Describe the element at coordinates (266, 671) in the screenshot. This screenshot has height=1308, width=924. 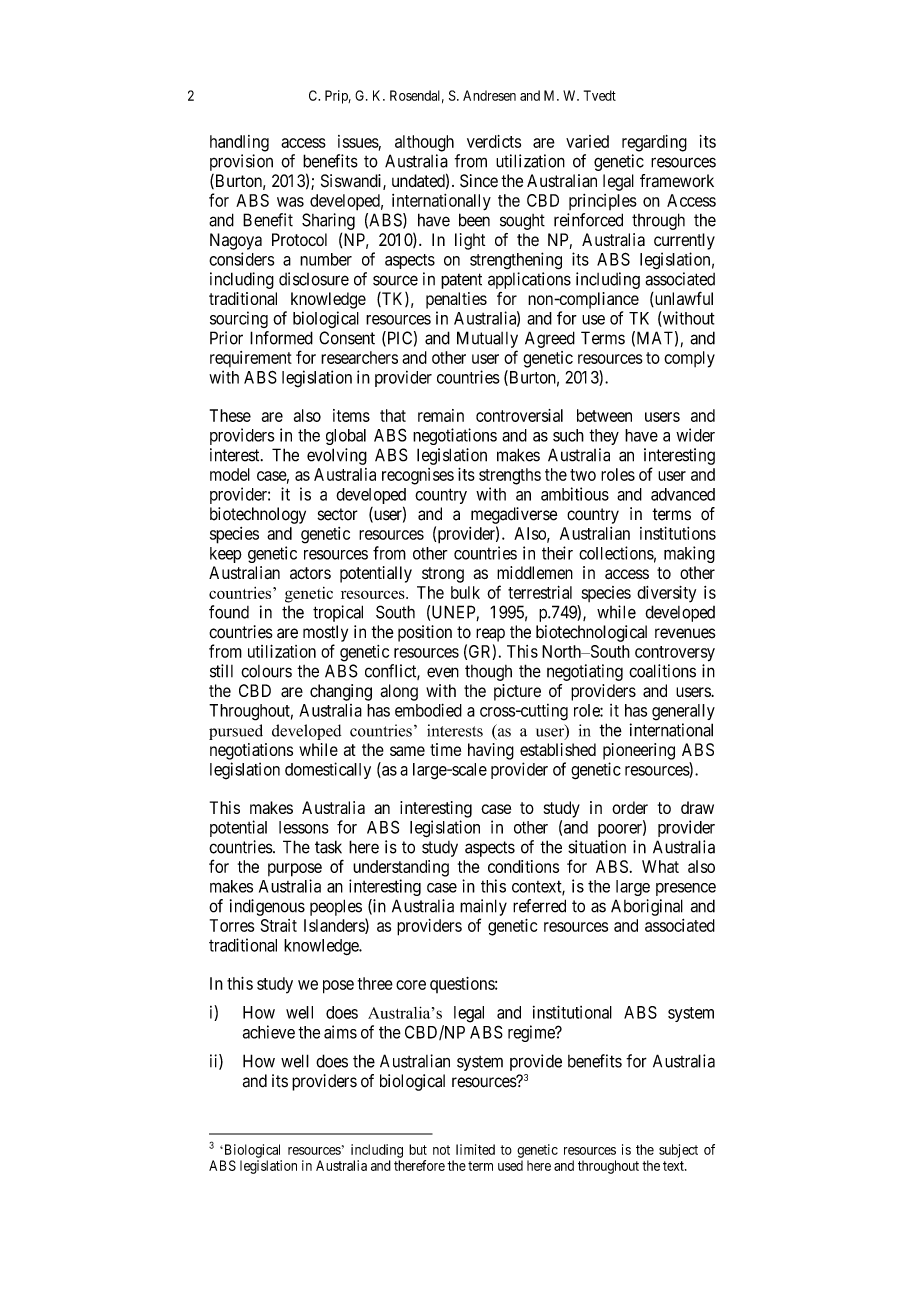
I see `colours` at that location.
